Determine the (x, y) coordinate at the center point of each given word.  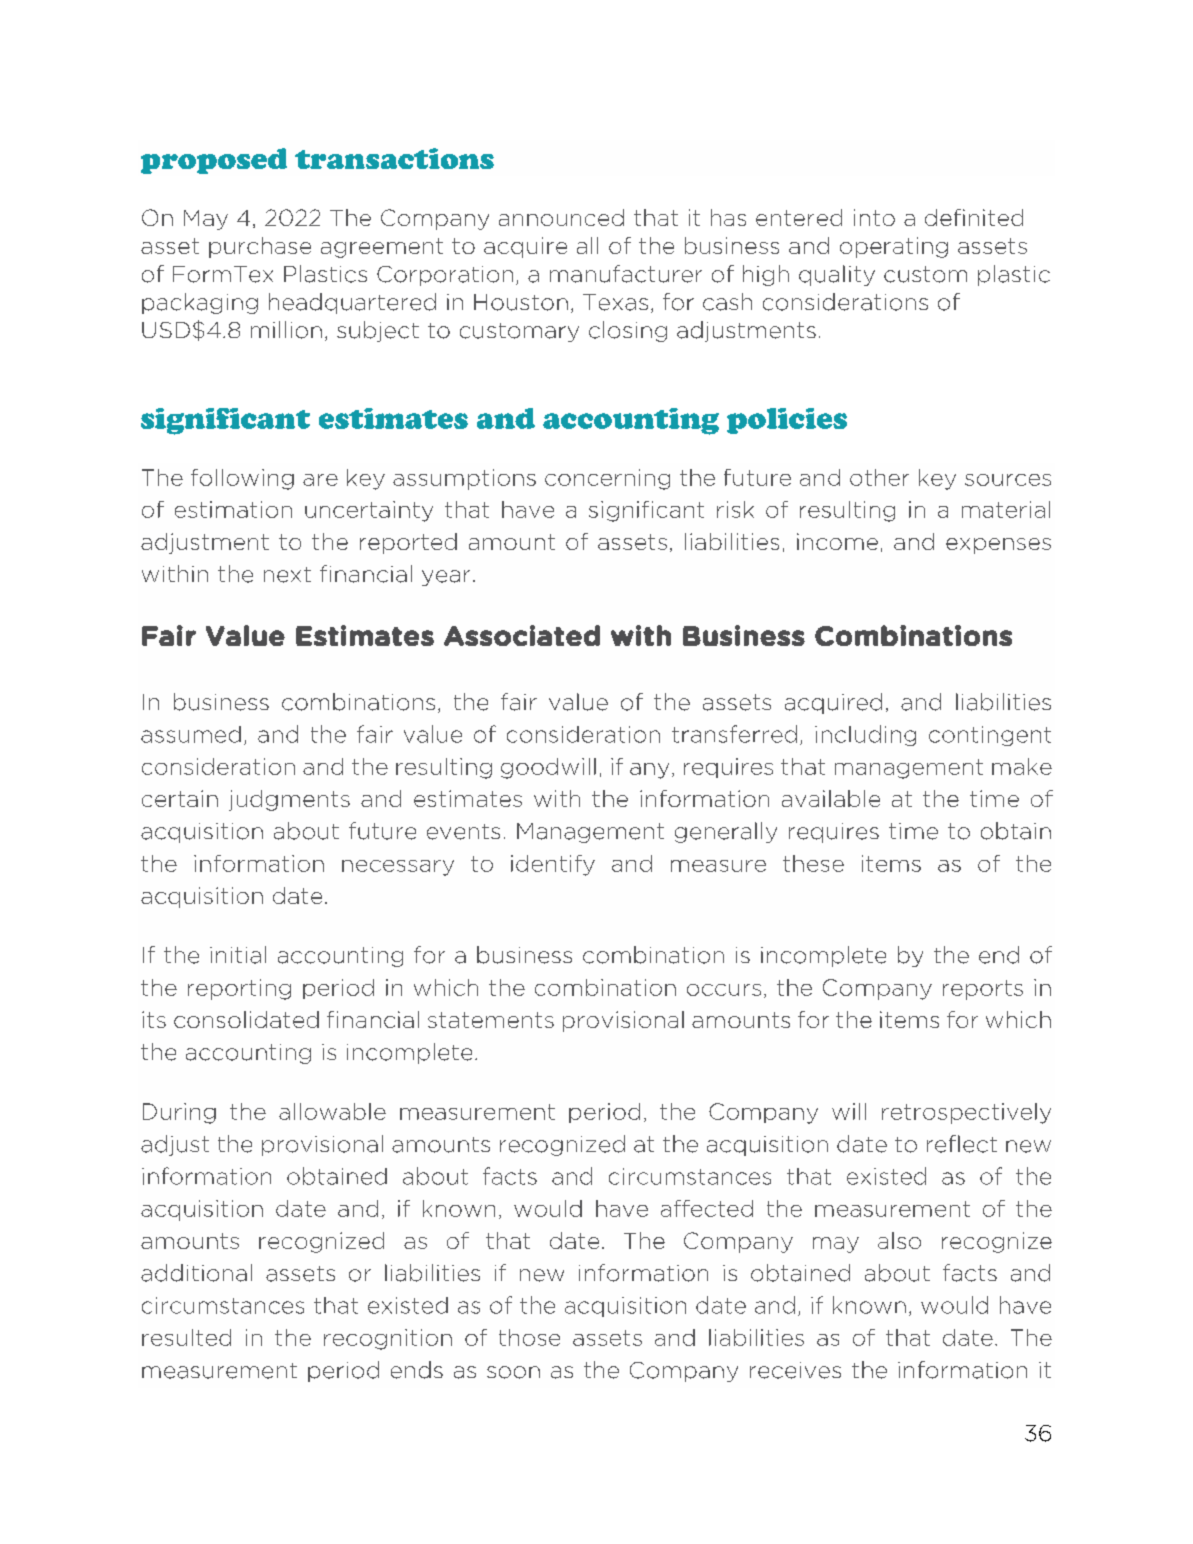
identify (553, 865)
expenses (998, 546)
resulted (186, 1337)
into (874, 217)
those (529, 1337)
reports (983, 990)
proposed (214, 161)
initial (238, 955)
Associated (522, 635)
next (287, 575)
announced (561, 217)
